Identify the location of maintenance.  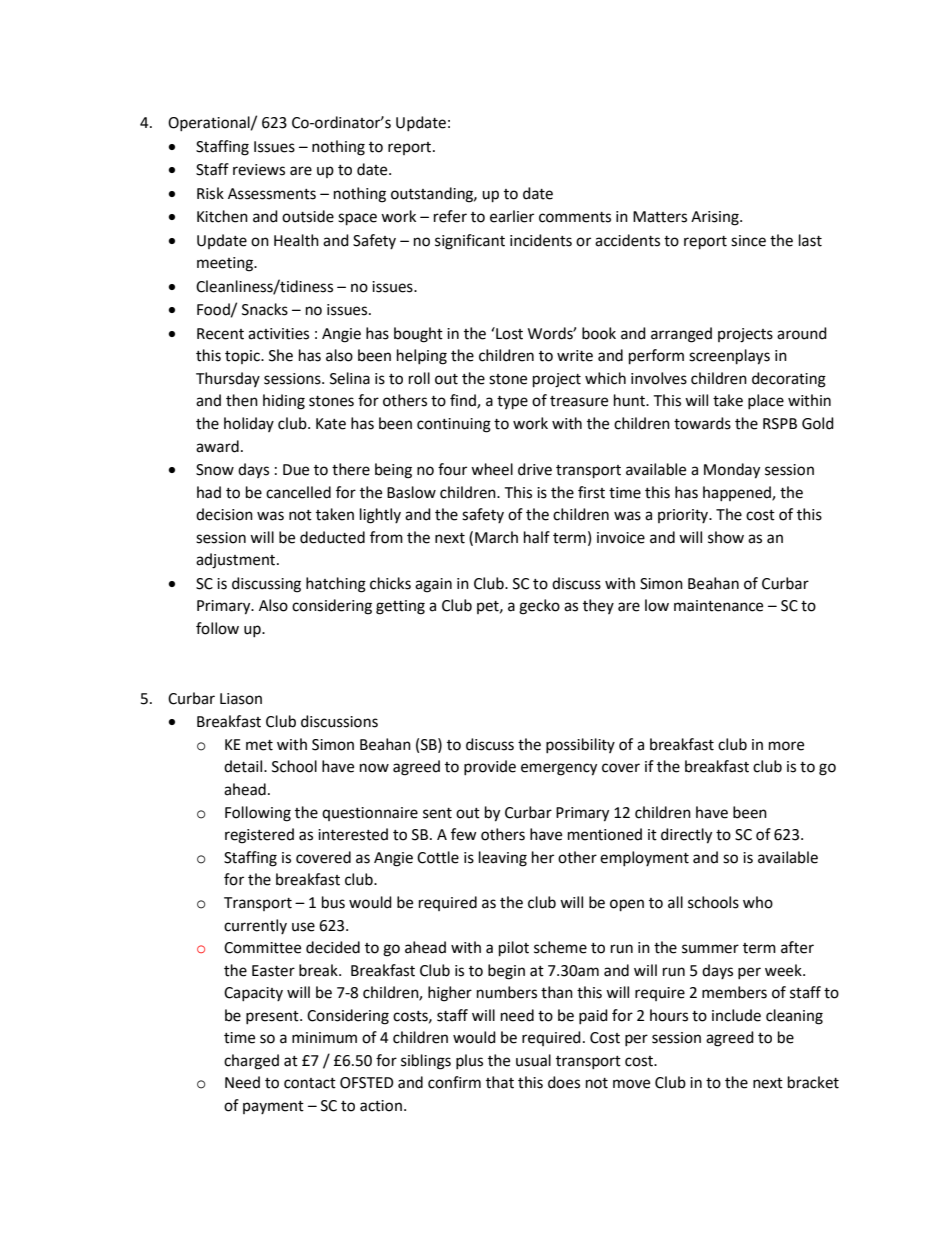
(718, 606).
